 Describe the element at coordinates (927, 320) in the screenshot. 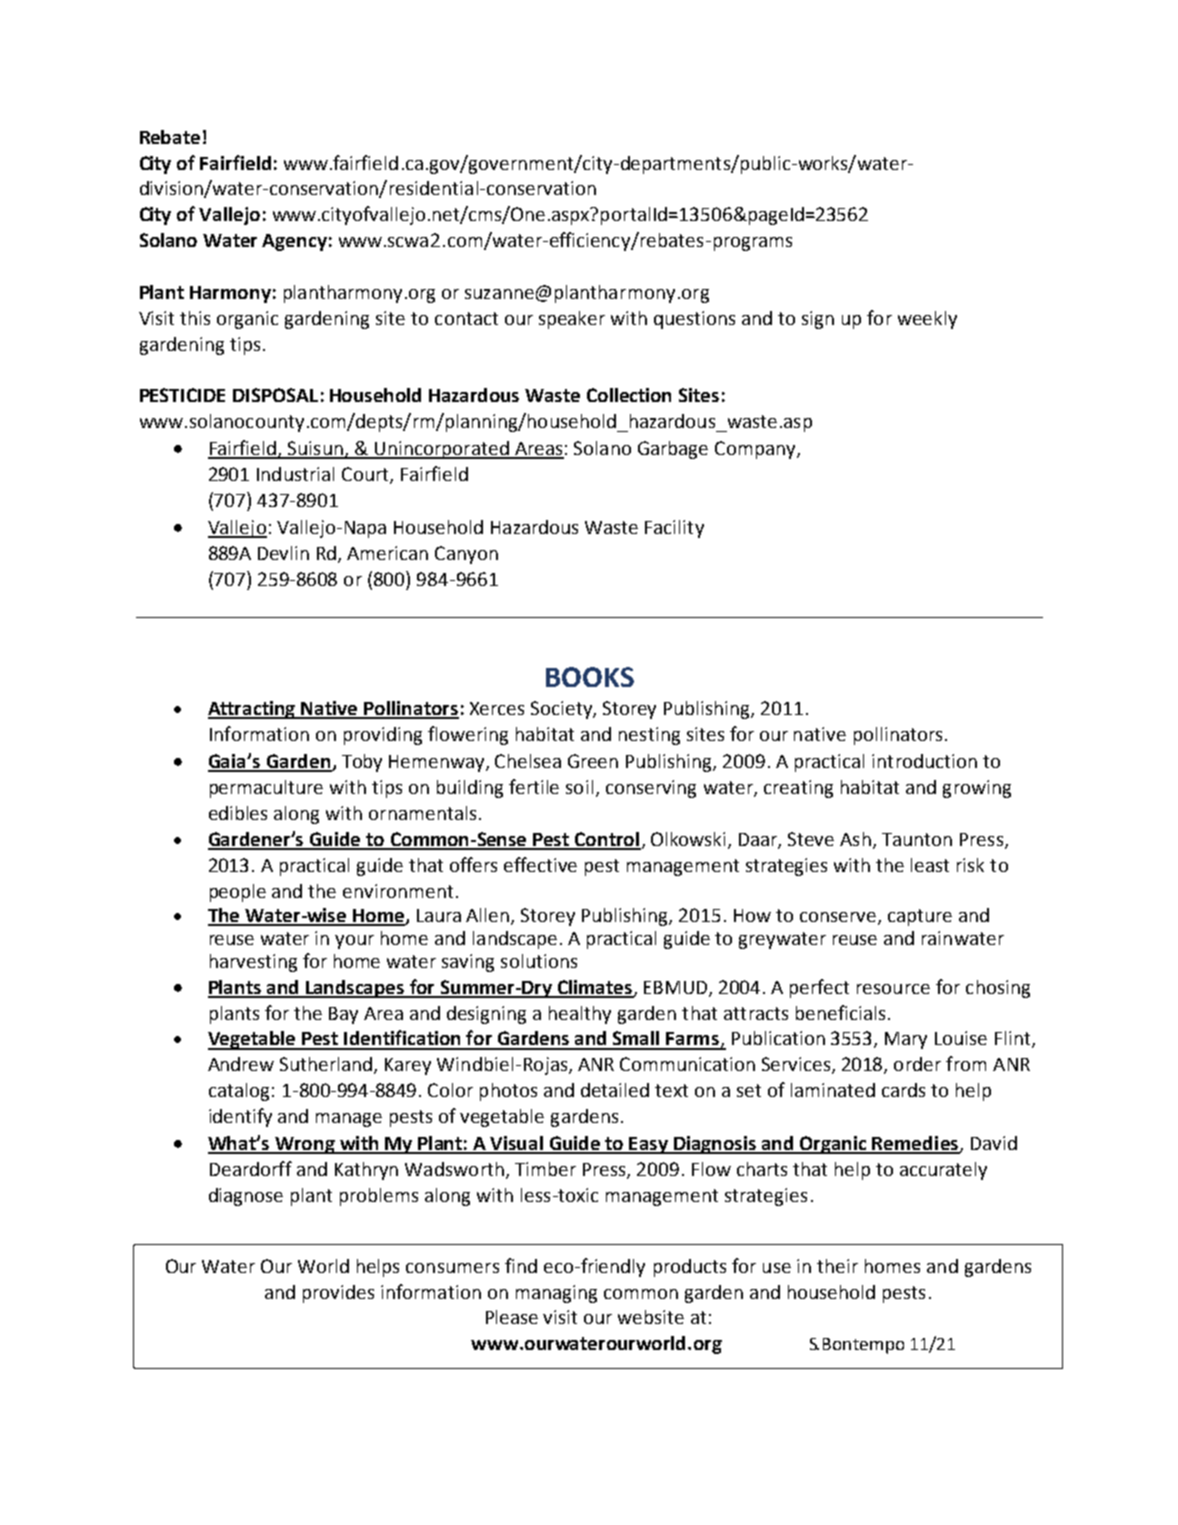

I see `weekly` at that location.
